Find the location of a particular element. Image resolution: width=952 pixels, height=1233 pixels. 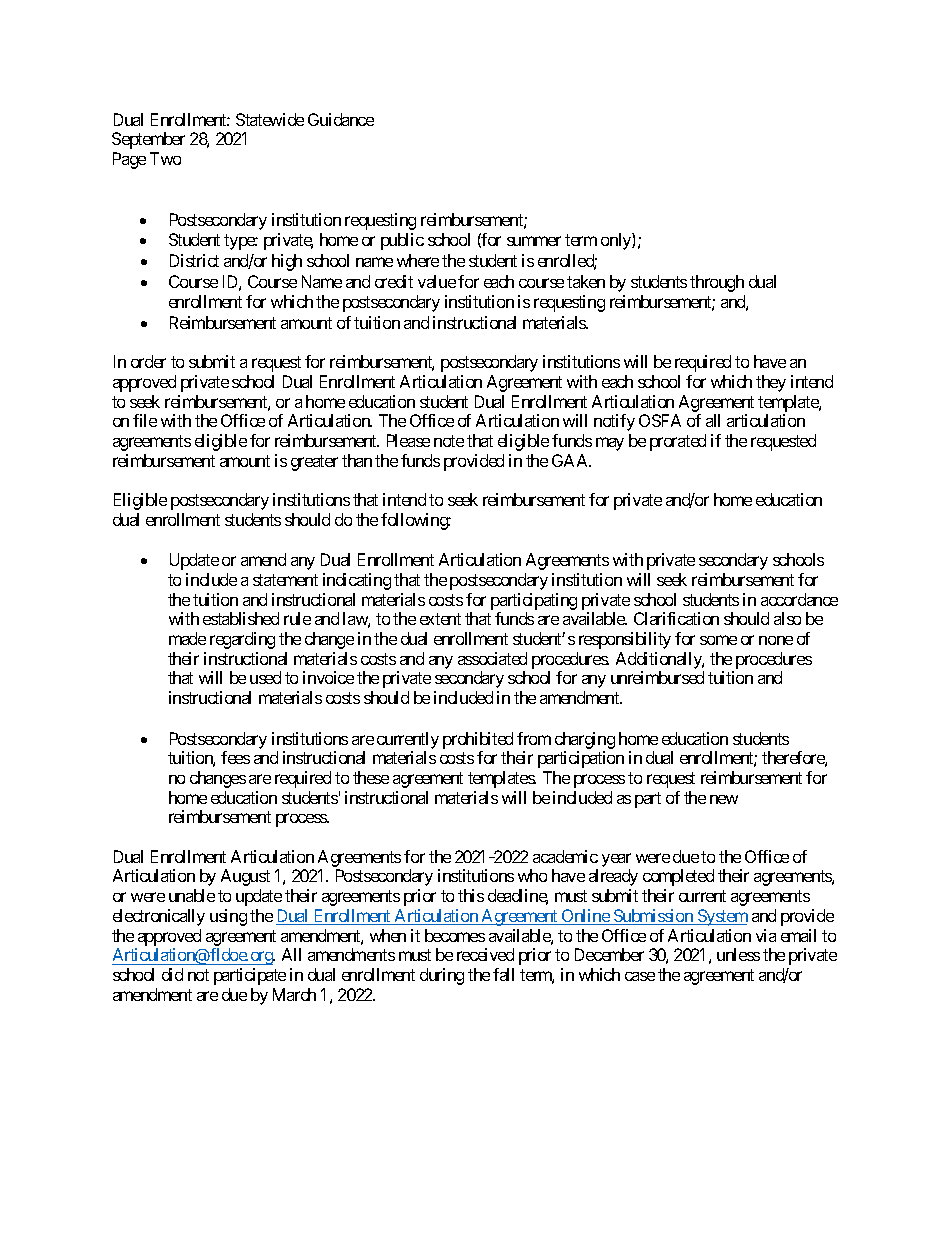

September is located at coordinates (148, 140).
